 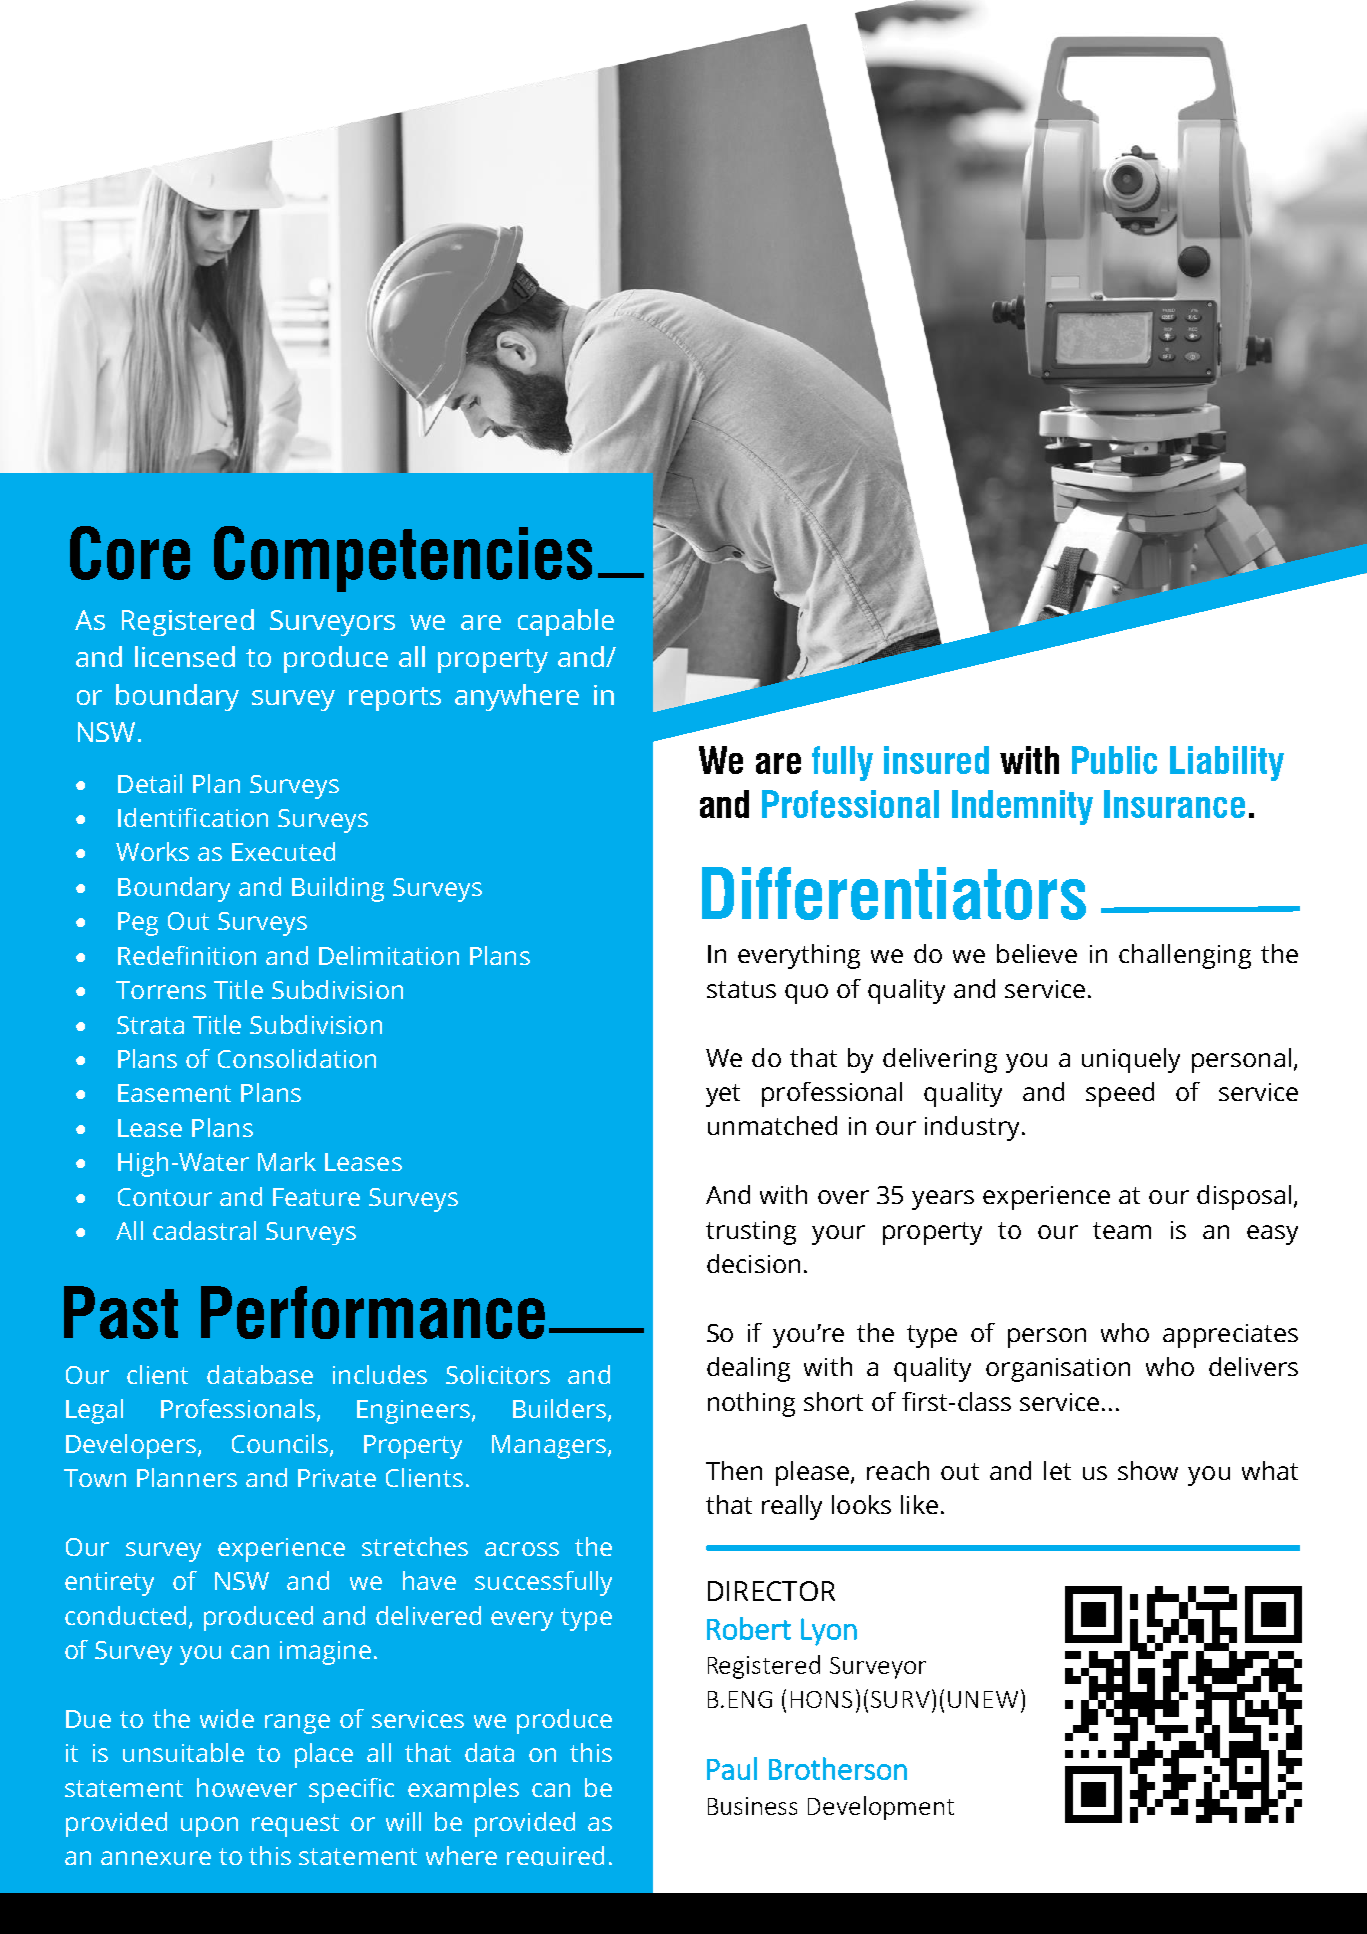 What do you see at coordinates (165, 1197) in the screenshot?
I see `Contour` at bounding box center [165, 1197].
